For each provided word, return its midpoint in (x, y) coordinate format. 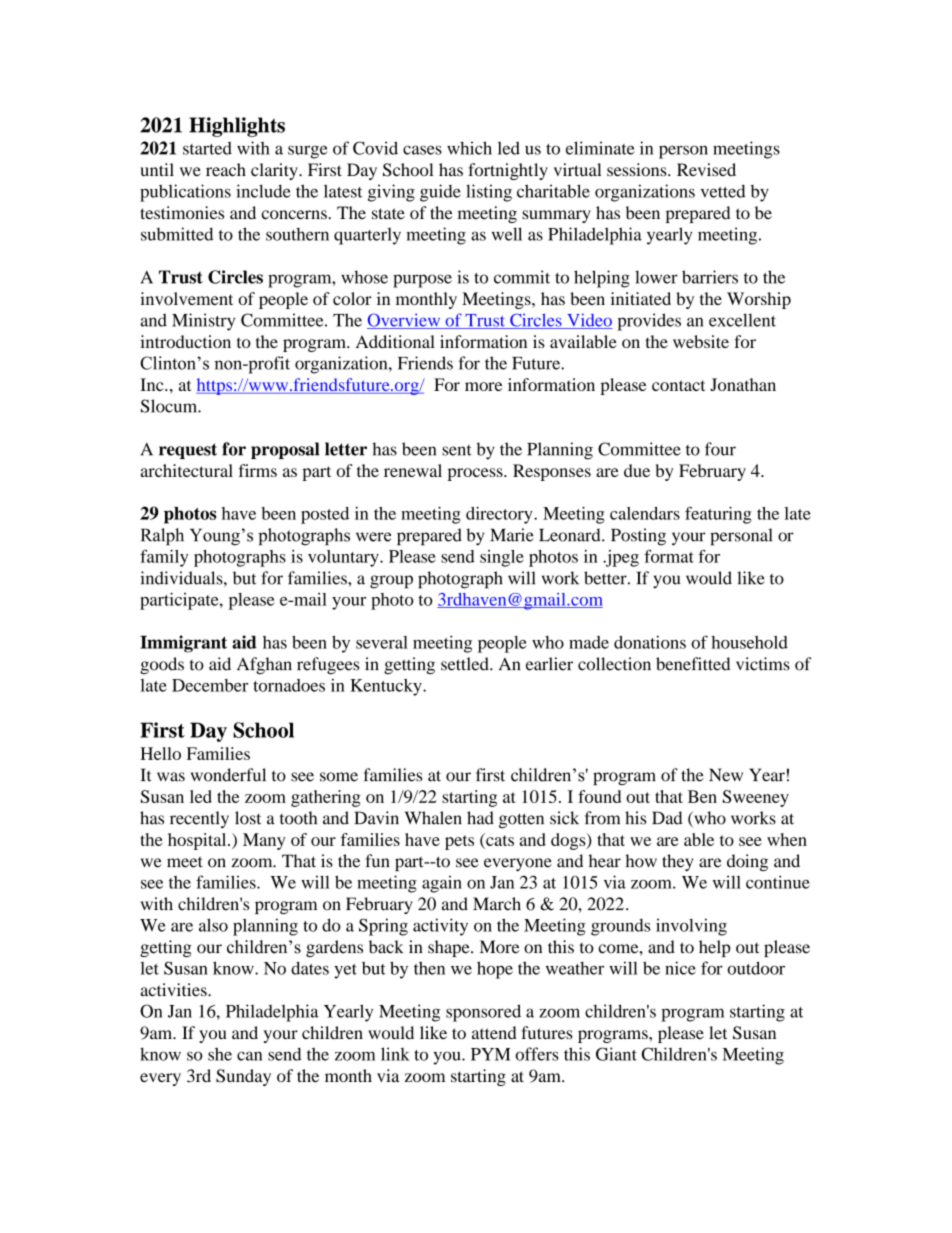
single (502, 558)
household (749, 642)
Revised (706, 169)
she (220, 1054)
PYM (490, 1054)
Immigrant (183, 644)
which (469, 148)
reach (226, 169)
